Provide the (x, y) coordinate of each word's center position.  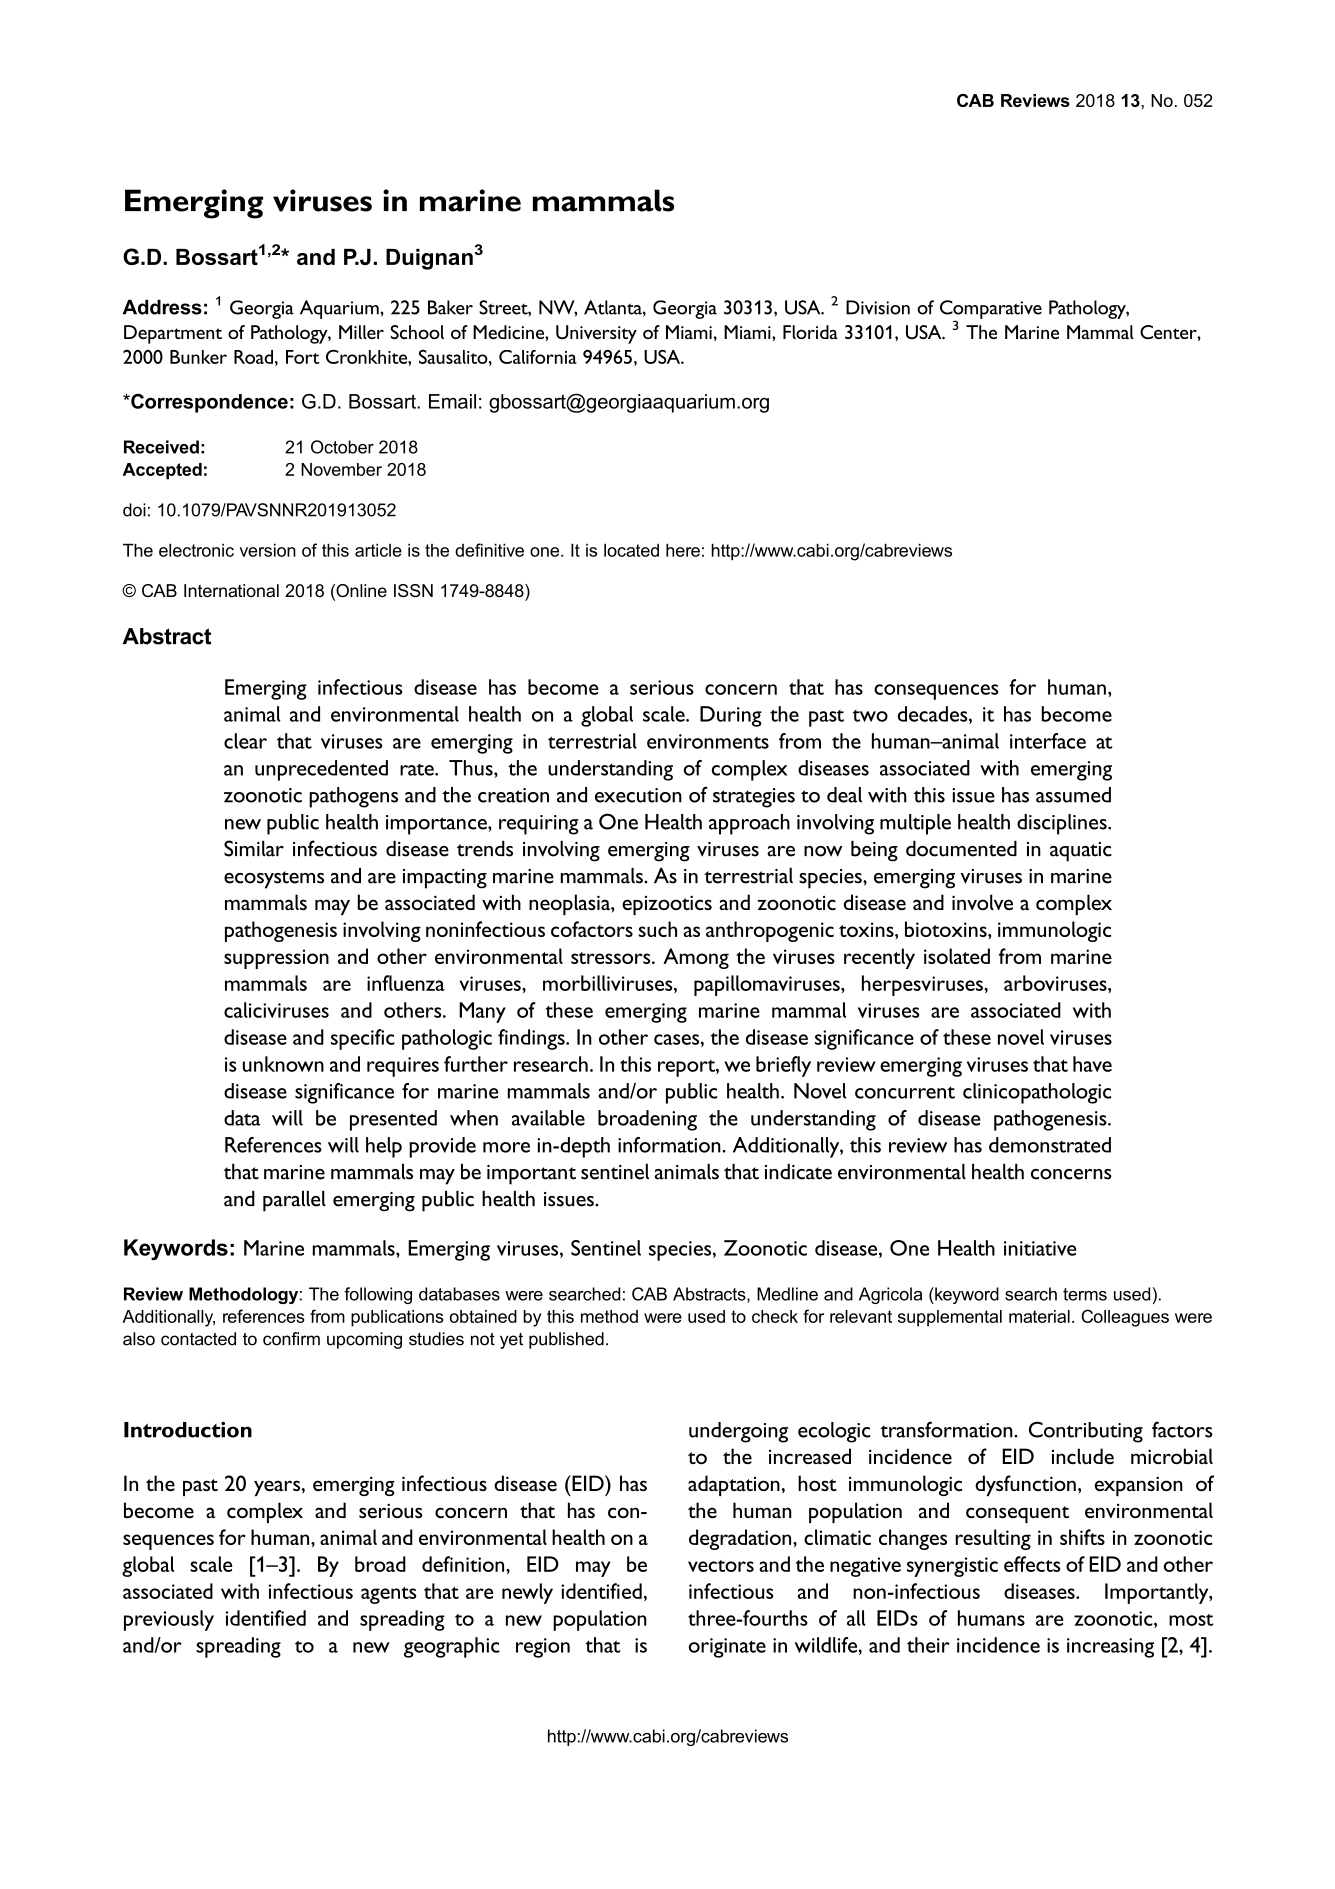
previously (169, 1620)
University (596, 334)
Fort (303, 357)
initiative (1040, 1248)
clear (245, 741)
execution (638, 795)
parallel (294, 1201)
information (670, 1145)
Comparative (991, 310)
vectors (721, 1566)
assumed (1073, 795)
